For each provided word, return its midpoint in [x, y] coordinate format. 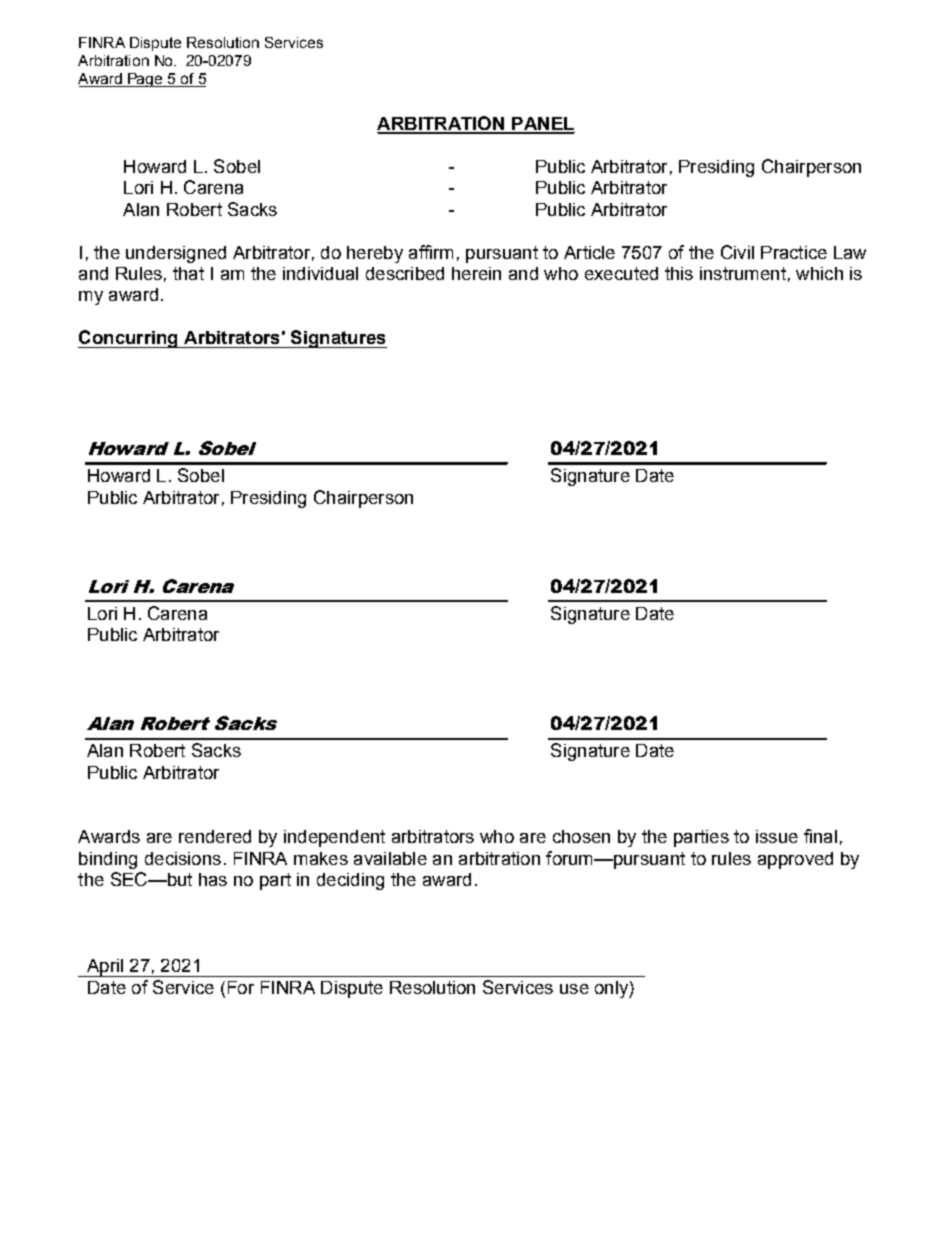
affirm [431, 252]
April [104, 968]
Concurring [129, 339]
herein [476, 273]
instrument [743, 273]
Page [145, 80]
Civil [737, 252]
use [574, 989]
